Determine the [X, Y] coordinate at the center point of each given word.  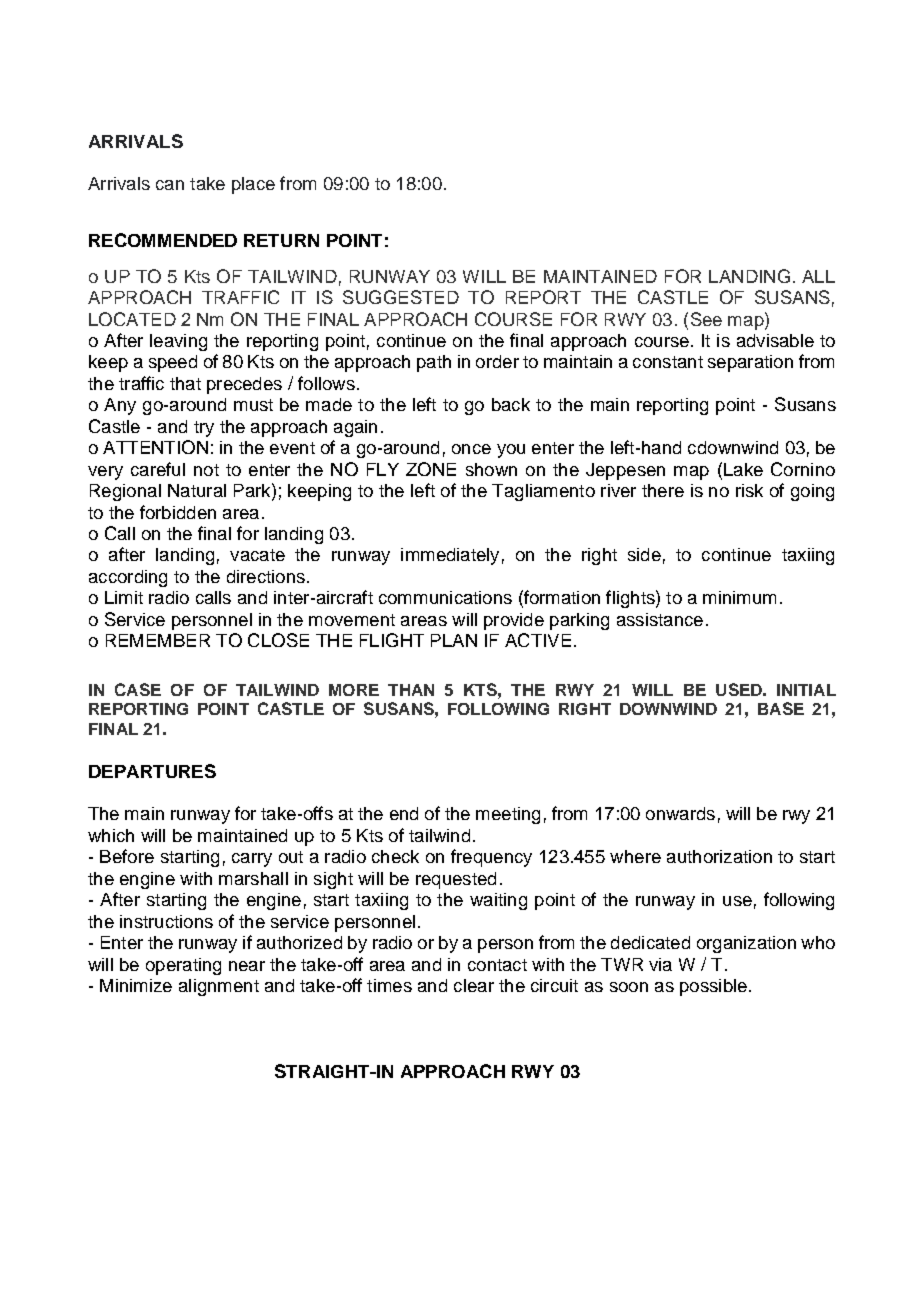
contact [497, 965]
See [706, 319]
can [170, 185]
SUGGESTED [401, 297]
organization [746, 944]
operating [183, 966]
